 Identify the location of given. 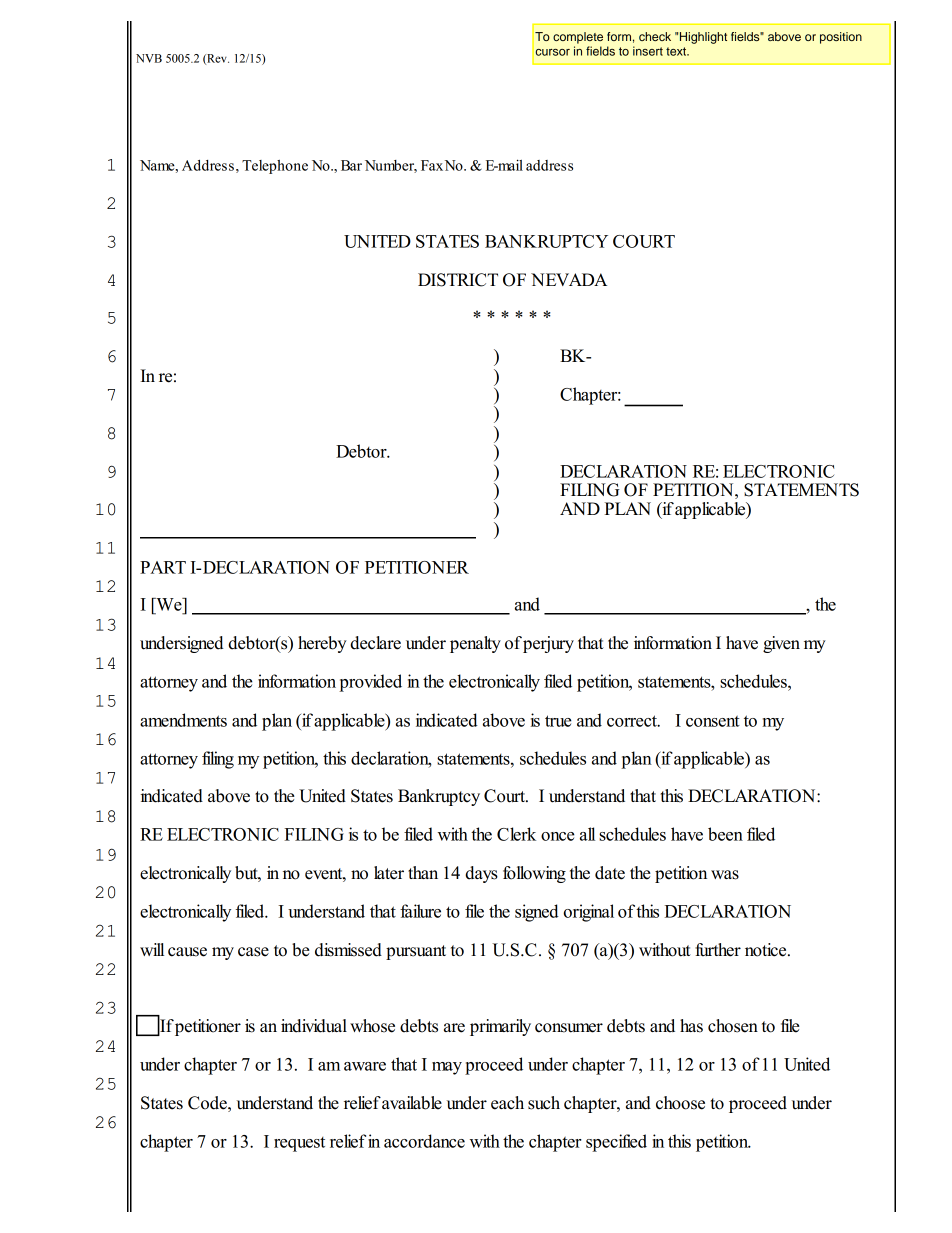
(781, 644).
